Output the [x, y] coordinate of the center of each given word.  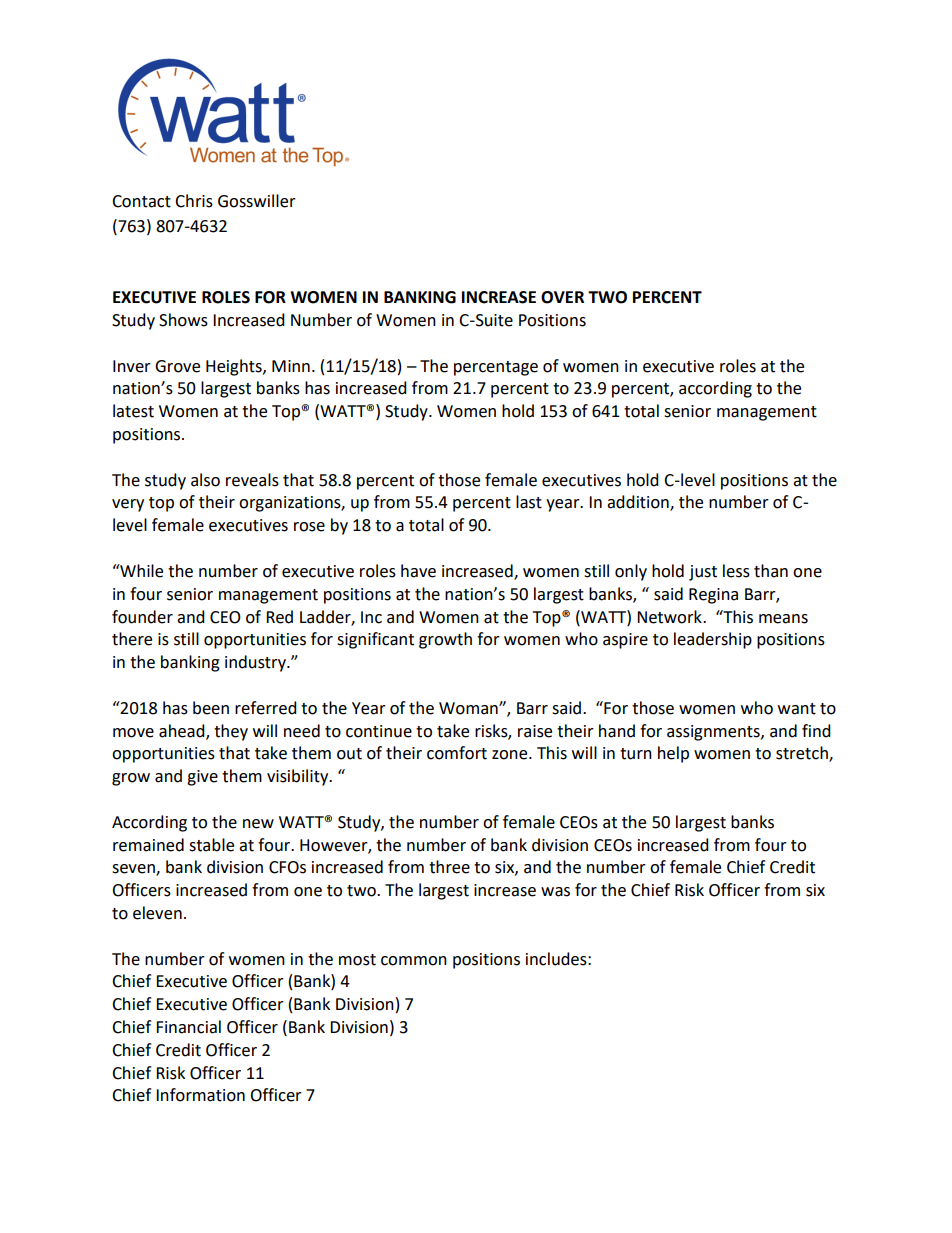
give [202, 778]
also [205, 480]
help [673, 754]
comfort [457, 753]
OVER [562, 297]
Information [200, 1095]
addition [639, 503]
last [529, 502]
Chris [194, 201]
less [736, 571]
